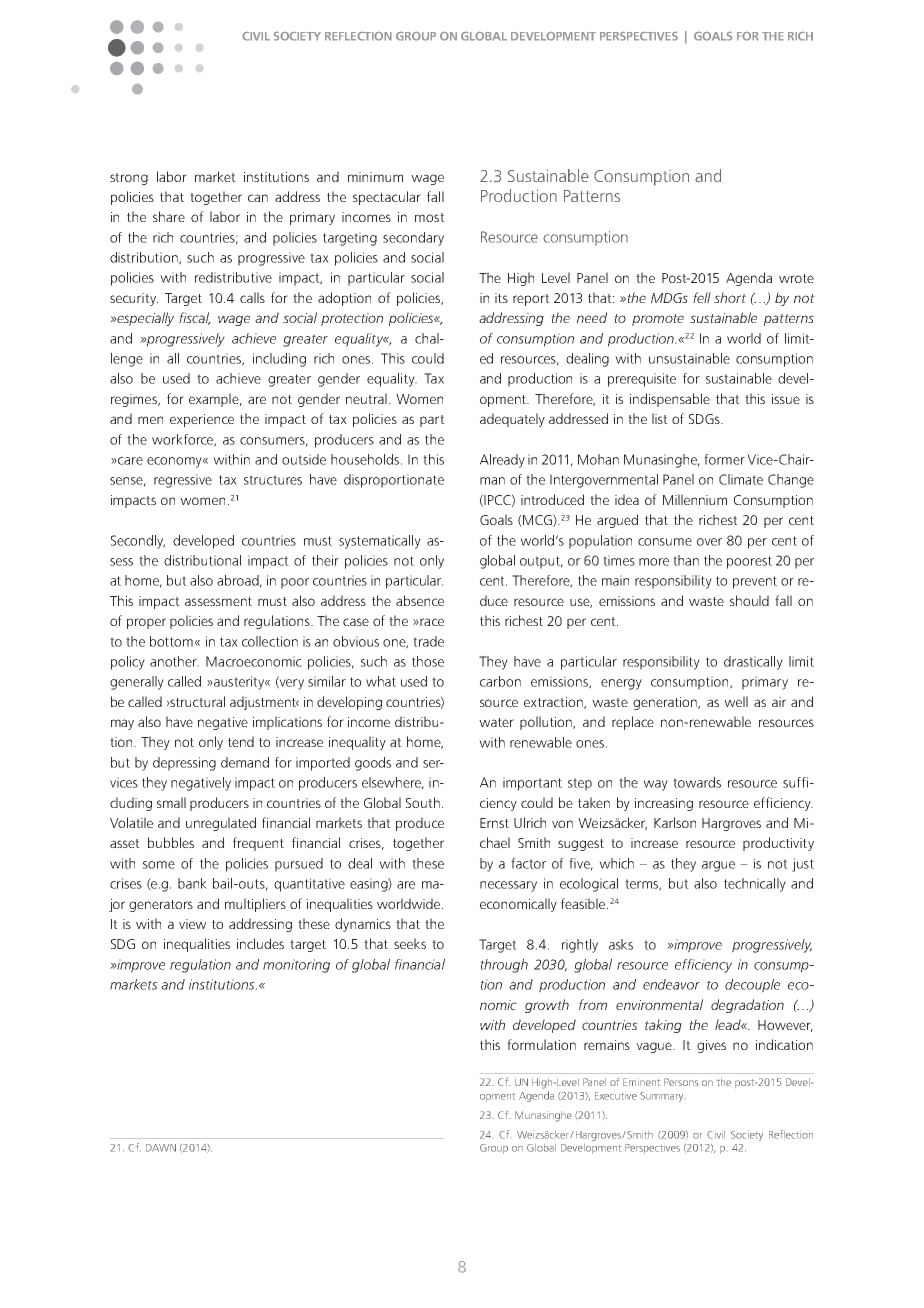 The height and width of the screenshot is (1308, 924). I want to click on regressive, so click(183, 481).
